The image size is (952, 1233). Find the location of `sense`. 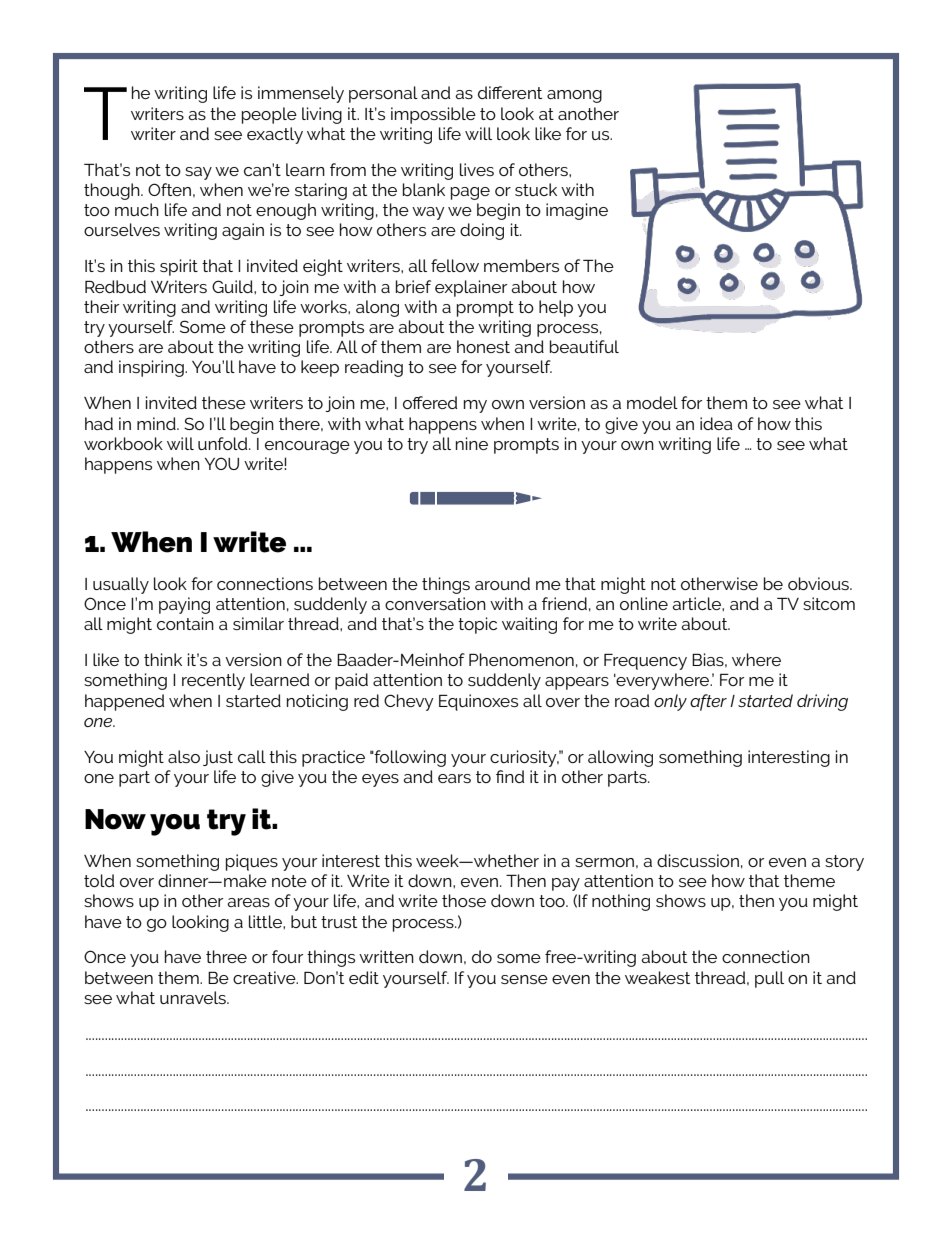

sense is located at coordinates (524, 979).
